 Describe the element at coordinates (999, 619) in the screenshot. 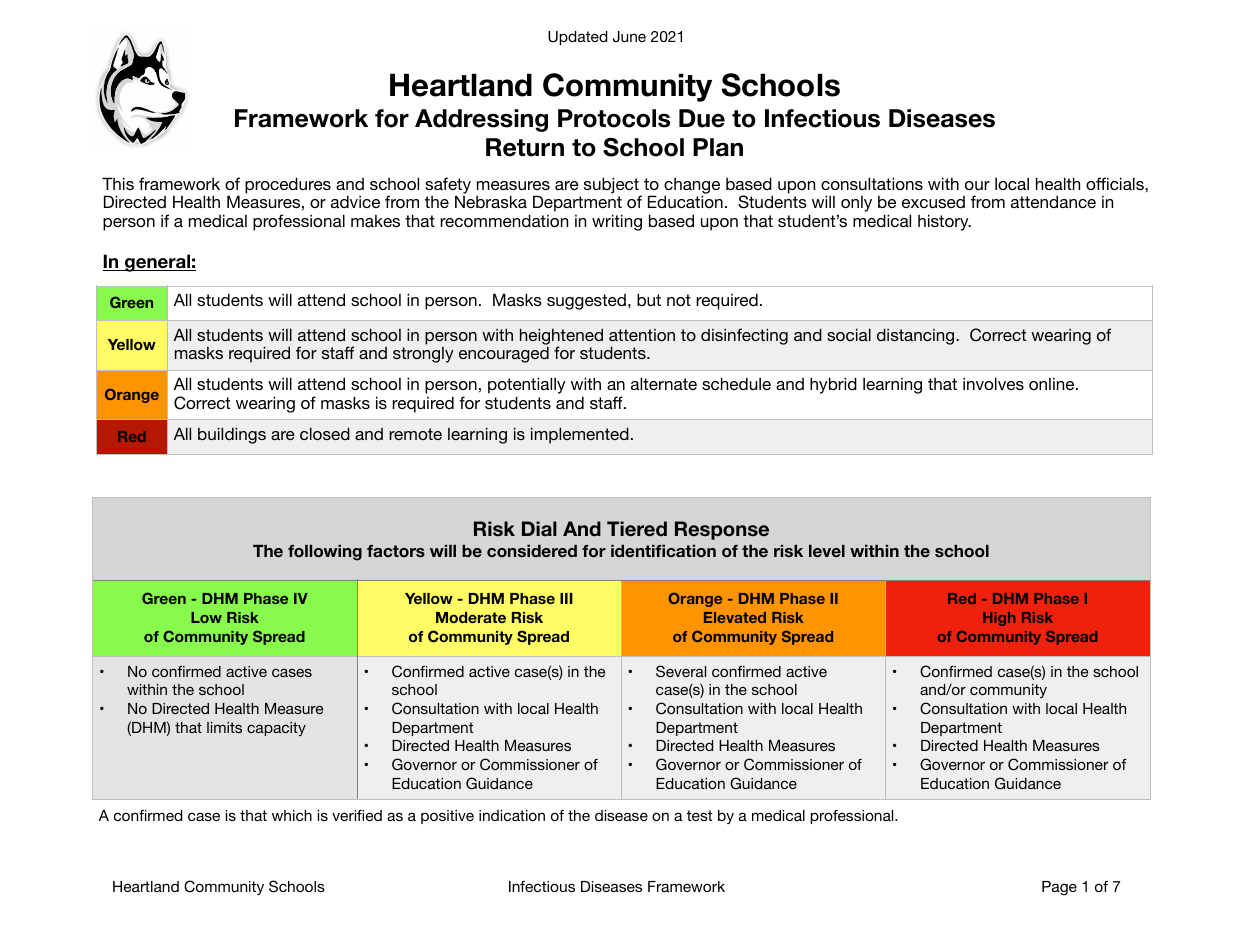

I see `High` at that location.
